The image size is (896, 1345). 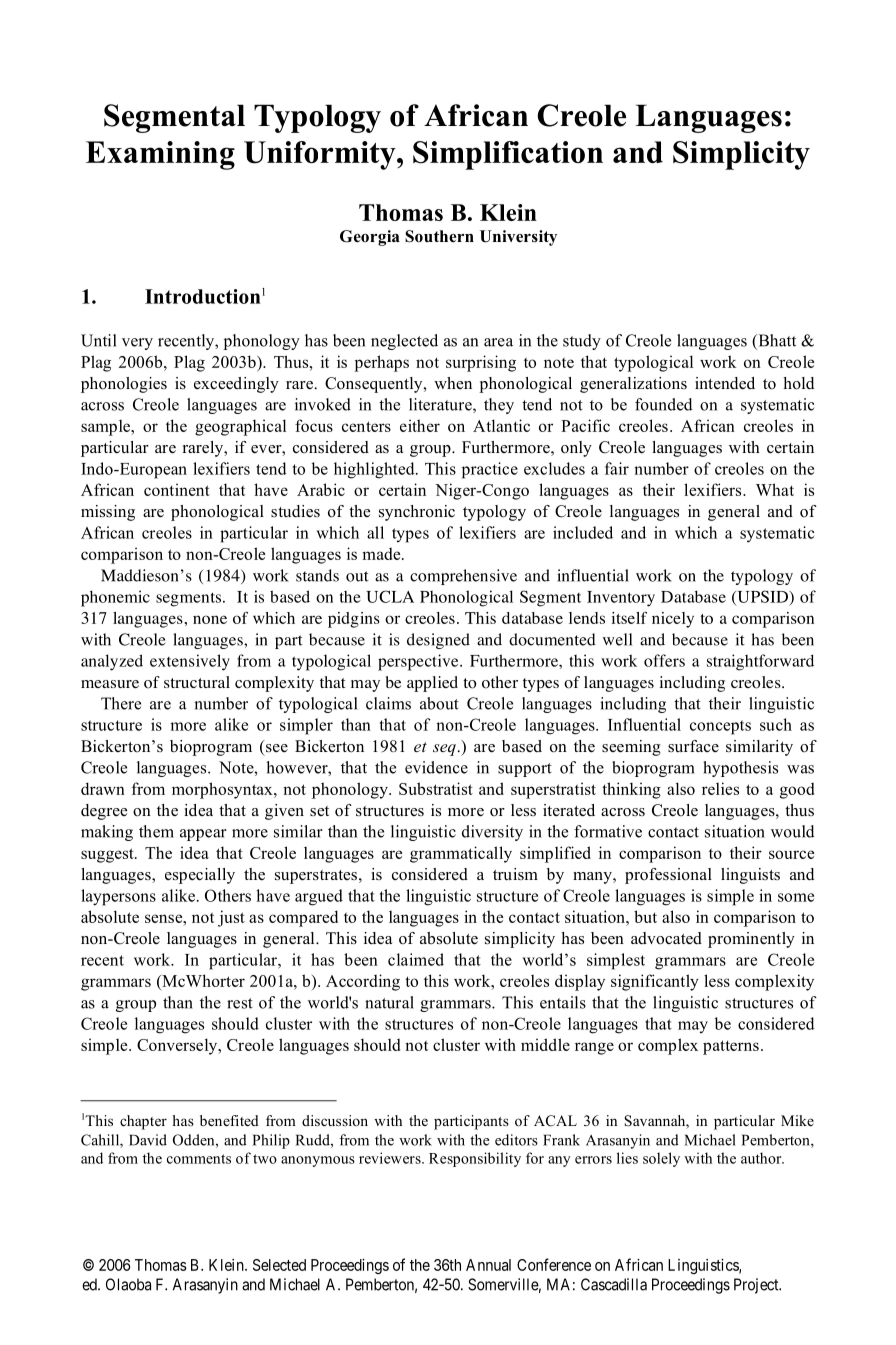 I want to click on Examining, so click(x=160, y=155).
